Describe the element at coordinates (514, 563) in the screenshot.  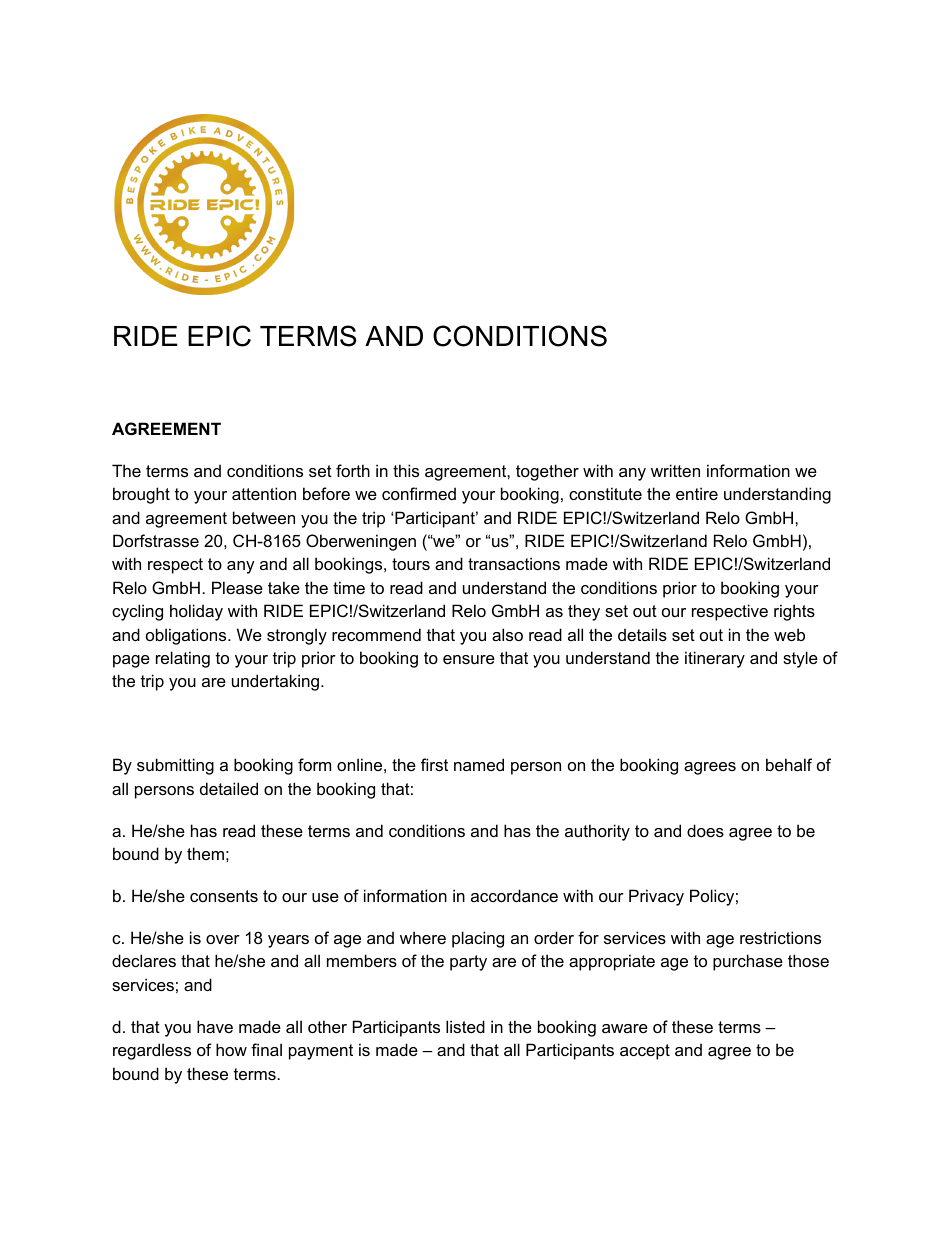
I see `transactions` at that location.
